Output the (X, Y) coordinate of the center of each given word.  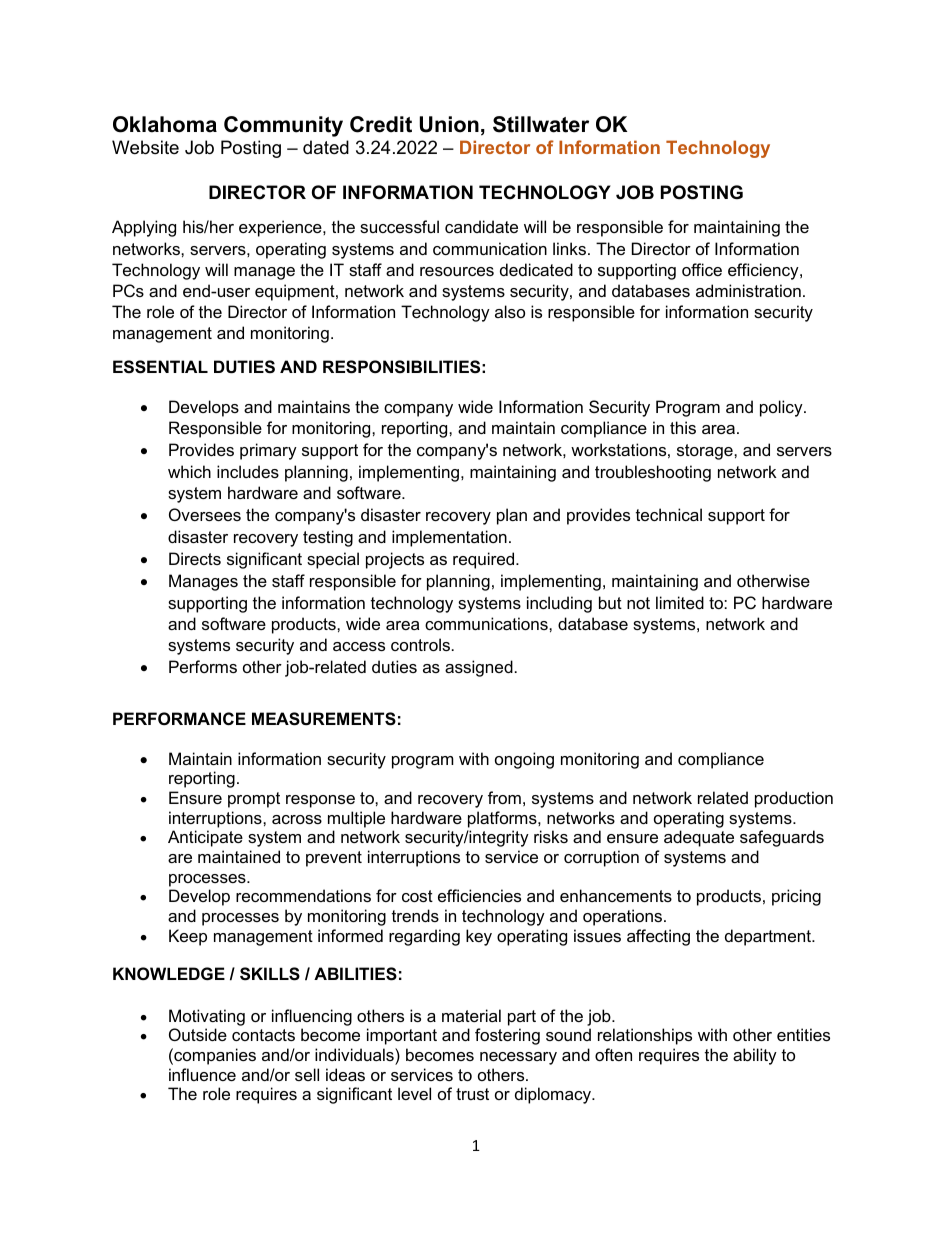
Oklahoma (165, 124)
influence (202, 1074)
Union (449, 124)
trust (472, 1094)
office (702, 269)
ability (755, 1056)
